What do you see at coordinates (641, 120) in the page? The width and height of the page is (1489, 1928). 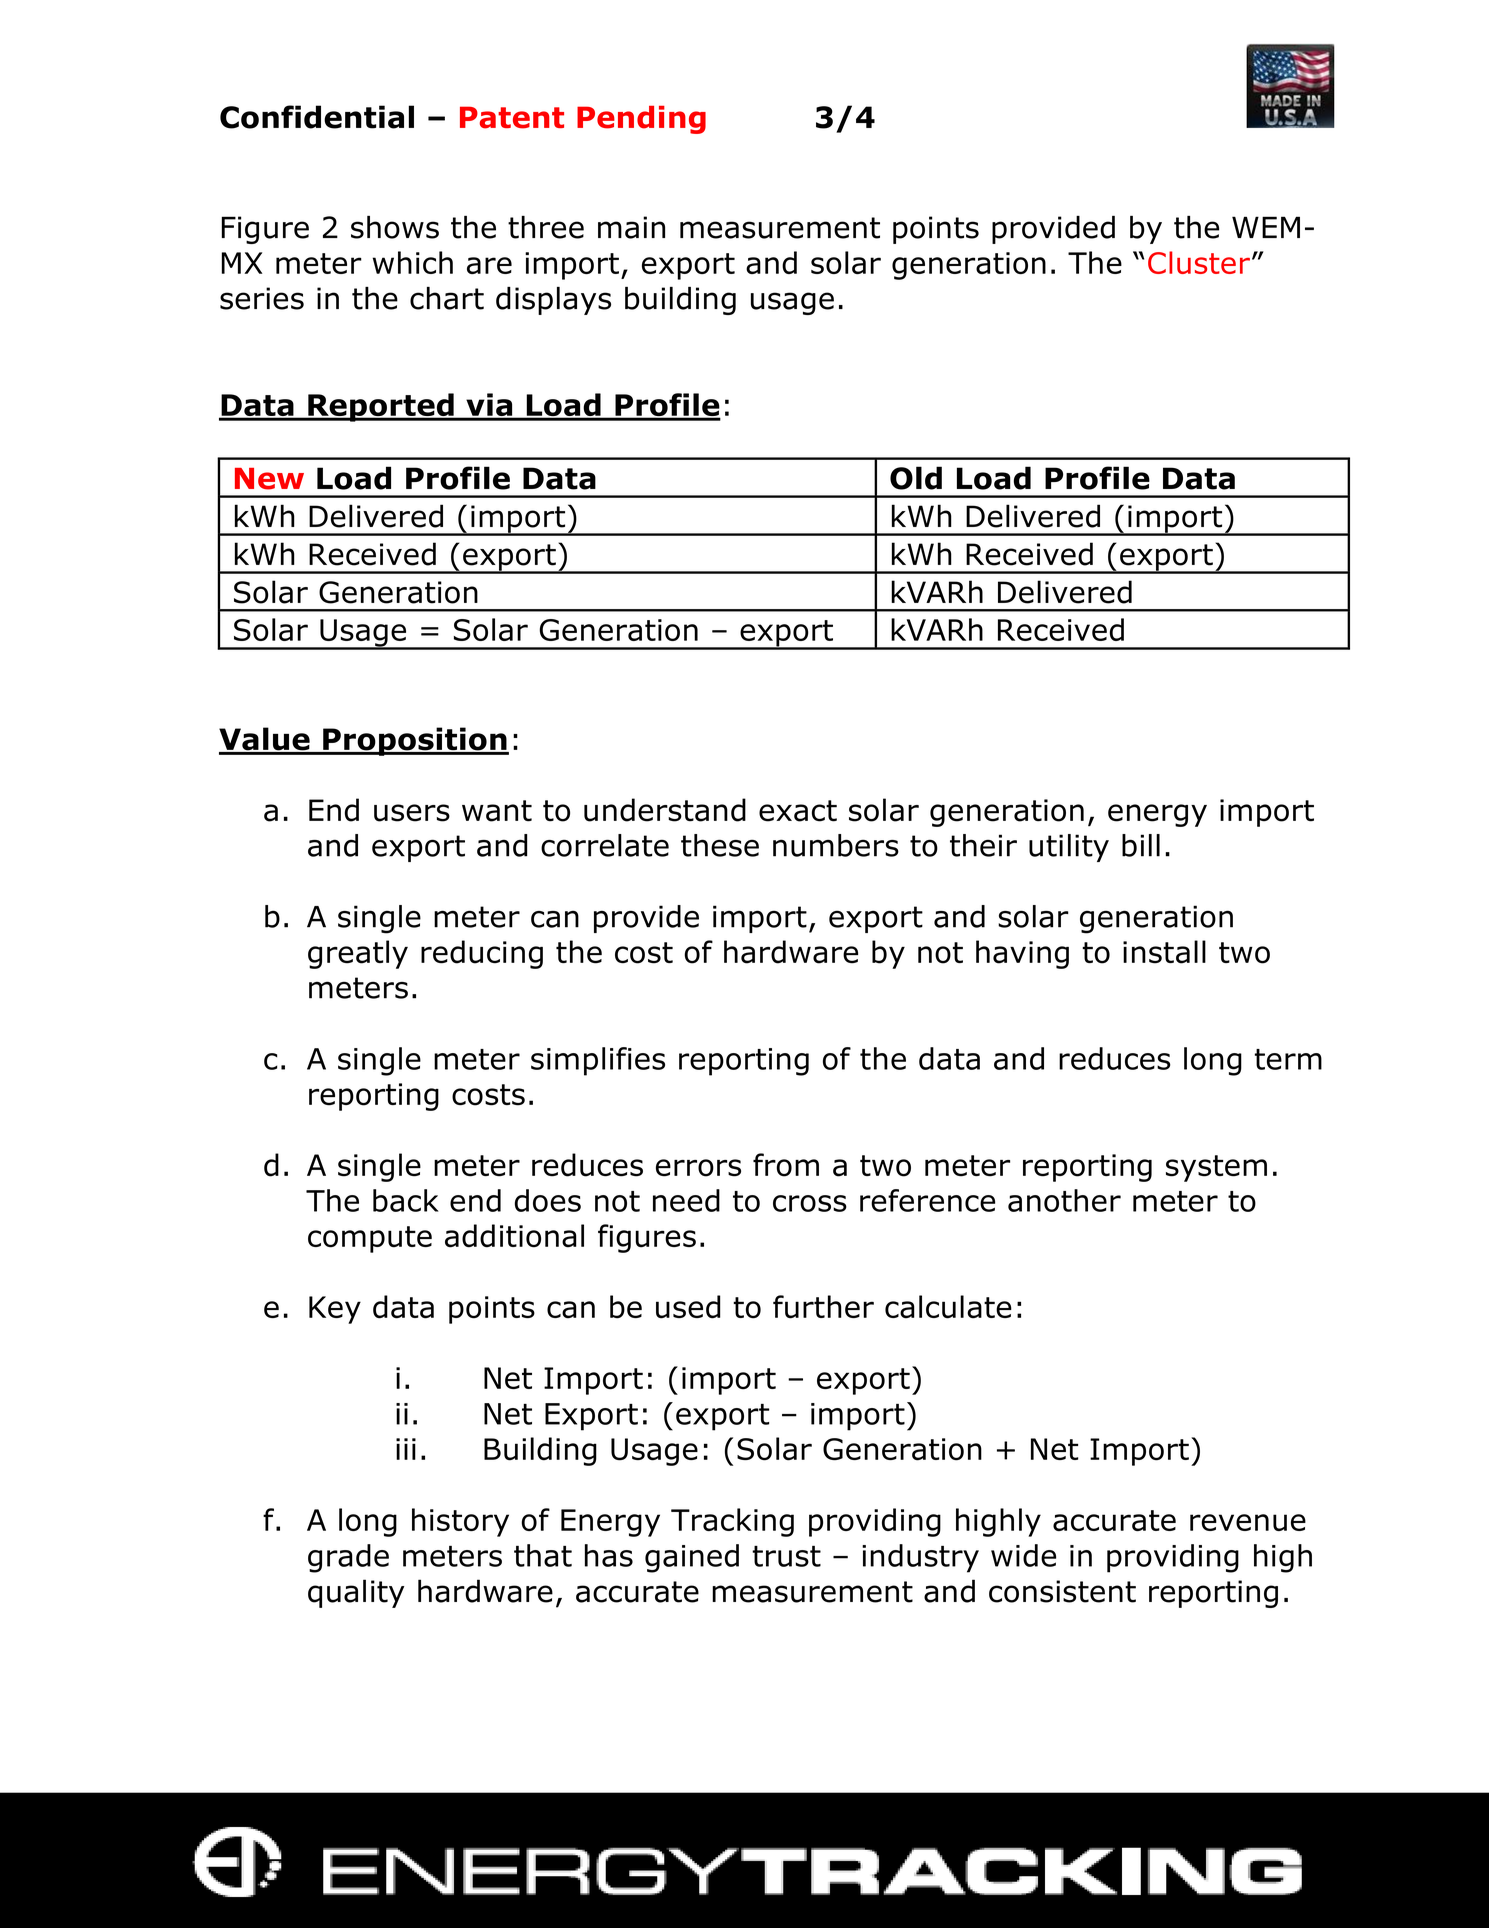 I see `Pending` at bounding box center [641, 120].
